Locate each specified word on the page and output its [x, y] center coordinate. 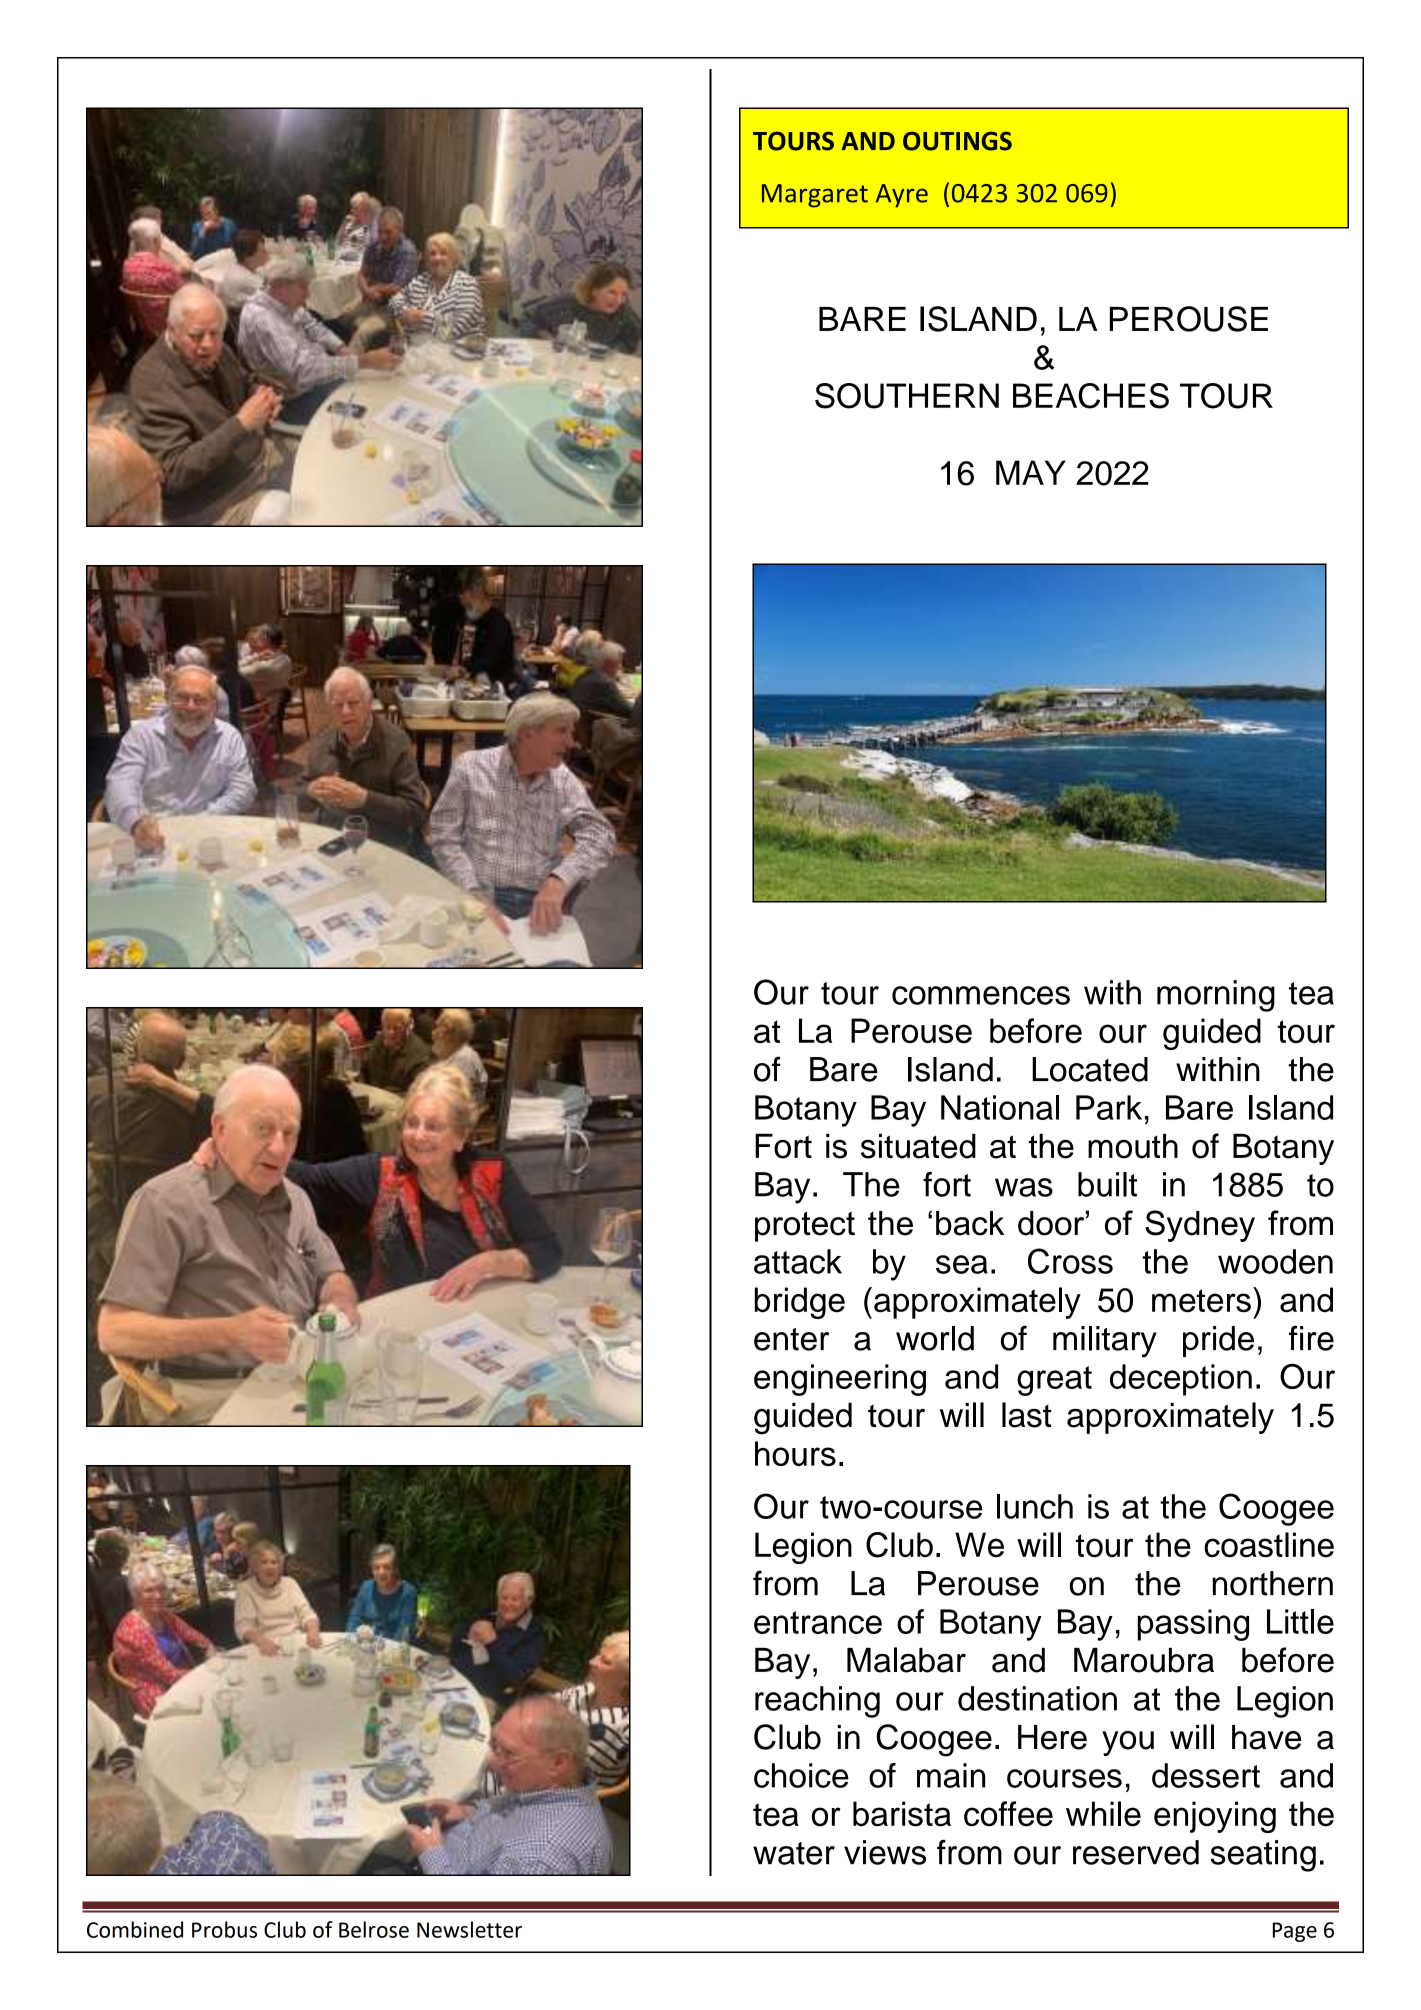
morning [1216, 996]
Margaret [815, 196]
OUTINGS [957, 141]
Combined [135, 1929]
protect [805, 1226]
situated [918, 1146]
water [794, 1853]
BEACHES [1091, 396]
